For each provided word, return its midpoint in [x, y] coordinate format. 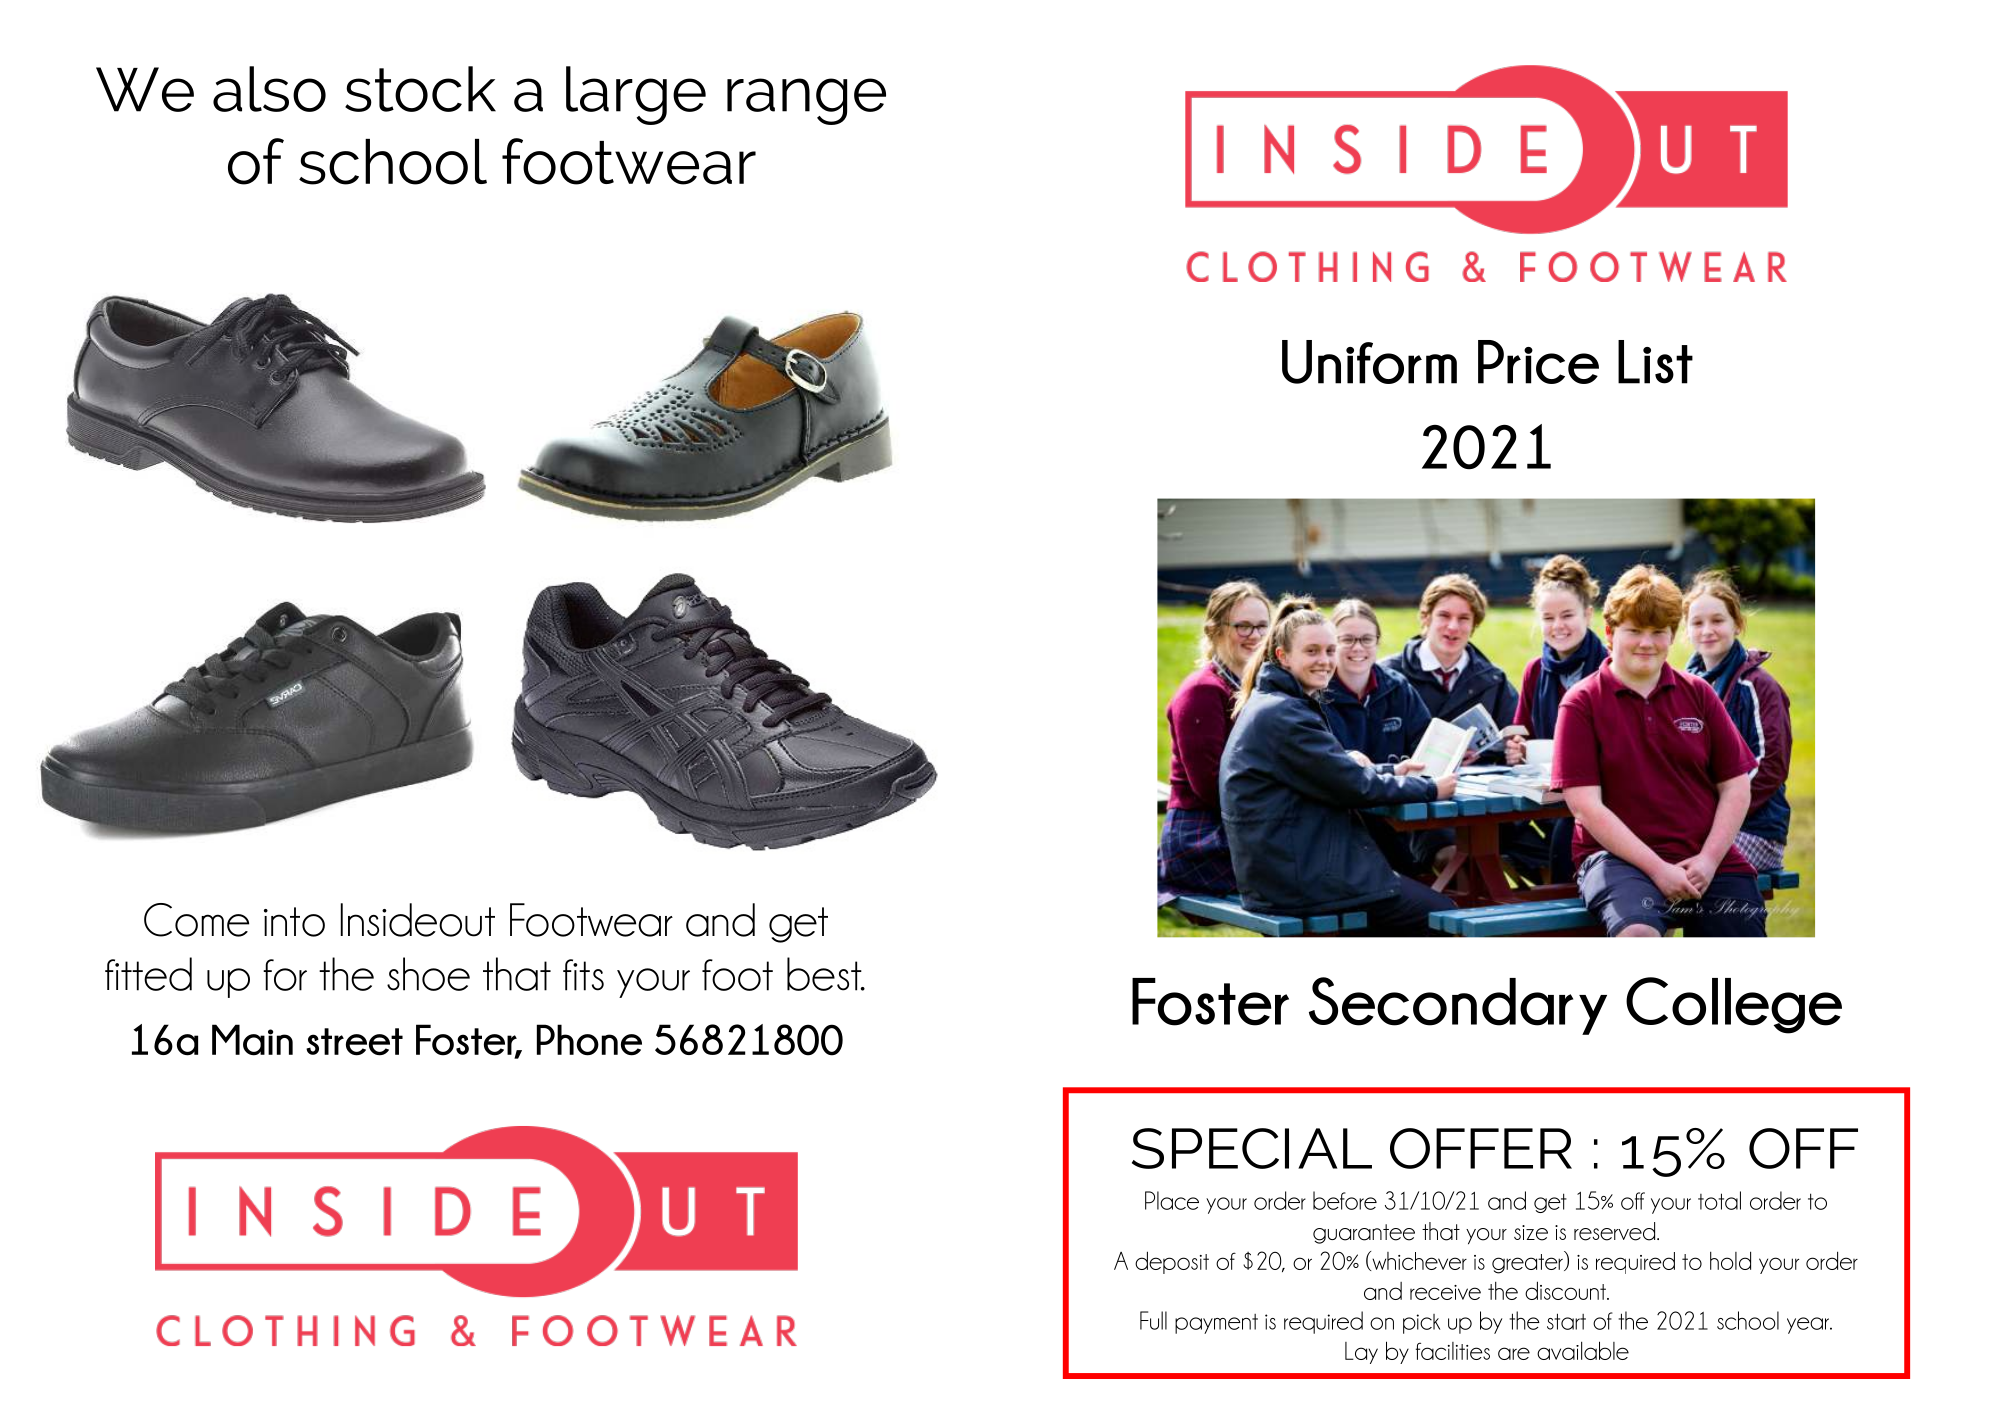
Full [1153, 1320]
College [1734, 1005]
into [294, 922]
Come [196, 920]
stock [420, 89]
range [806, 101]
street [354, 1042]
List [1655, 362]
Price [1538, 362]
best [825, 974]
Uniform [1369, 362]
